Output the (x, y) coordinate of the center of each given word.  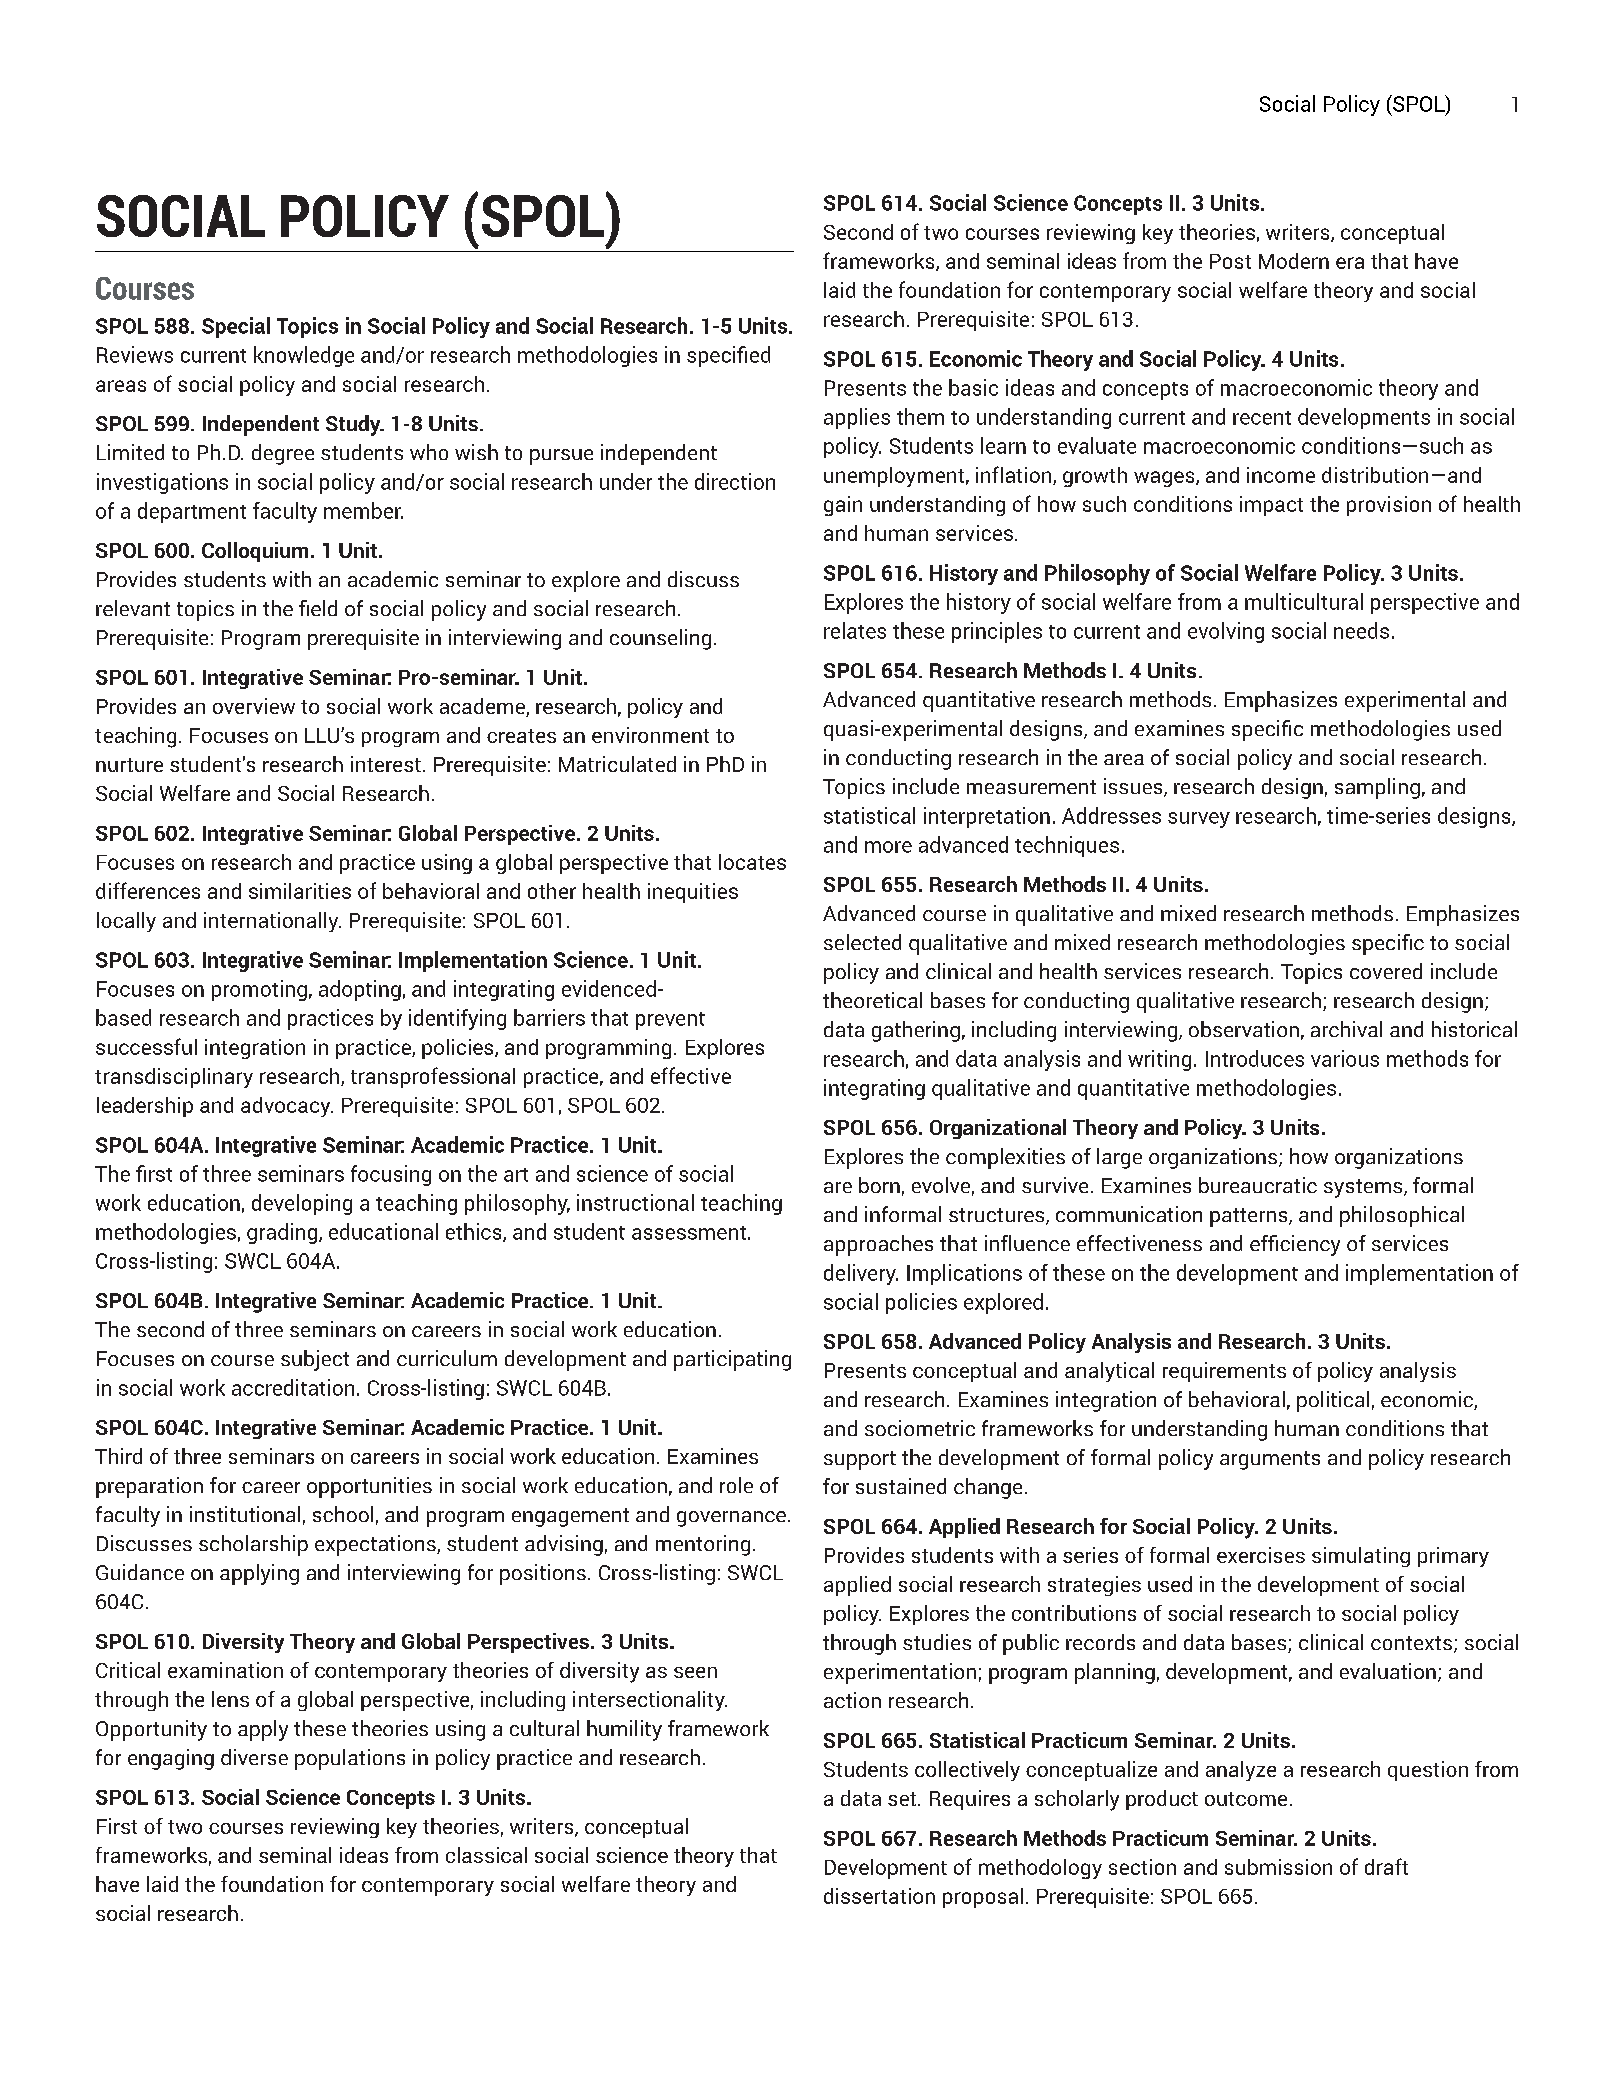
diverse (254, 1757)
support (860, 1460)
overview (254, 706)
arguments (1270, 1460)
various (1345, 1058)
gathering (916, 1031)
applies (857, 418)
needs (1361, 630)
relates (855, 630)
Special (236, 327)
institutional (245, 1514)
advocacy (287, 1107)
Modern (1294, 261)
